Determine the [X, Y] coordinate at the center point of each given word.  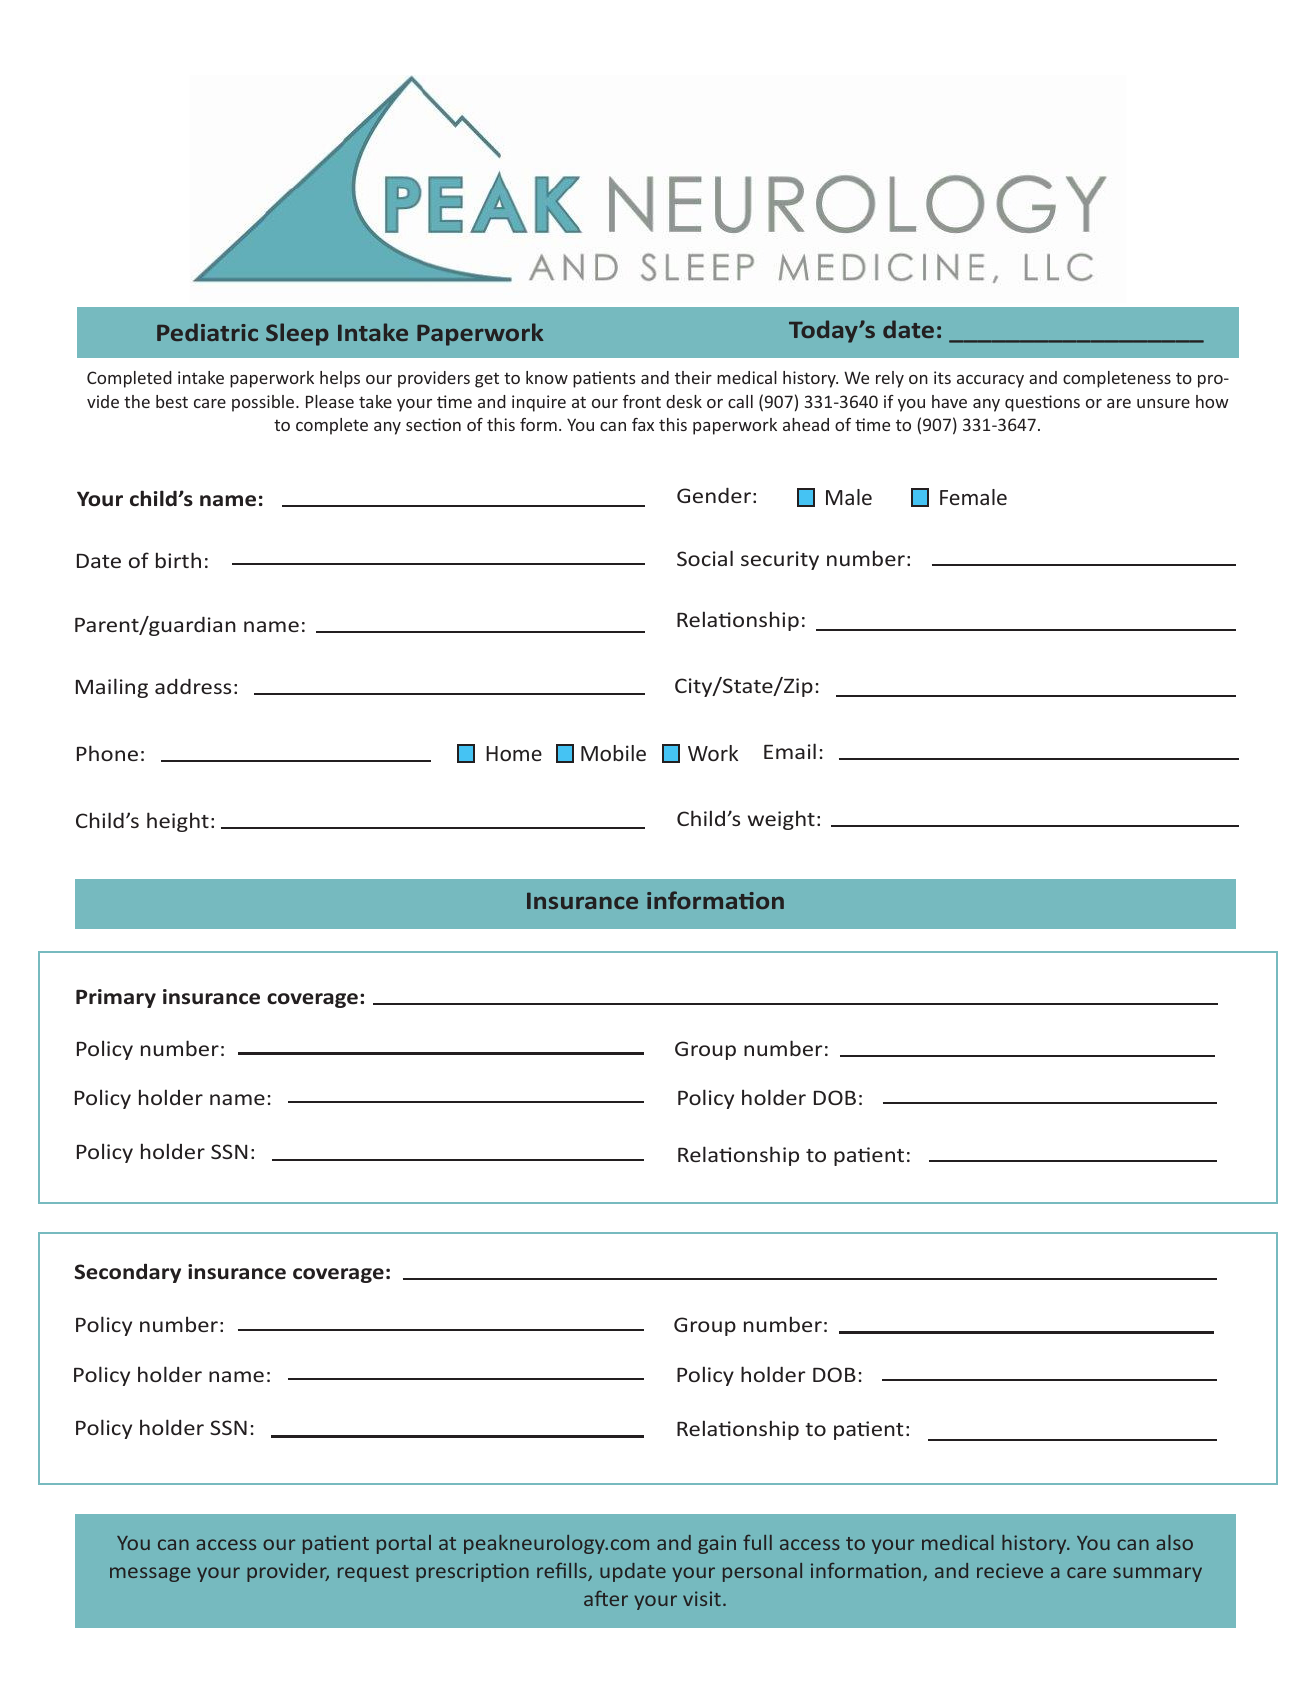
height [178, 822]
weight [781, 820]
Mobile [613, 753]
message [150, 1574]
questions [1042, 403]
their [693, 377]
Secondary [128, 1273]
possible [264, 403]
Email [790, 751]
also [1174, 1542]
